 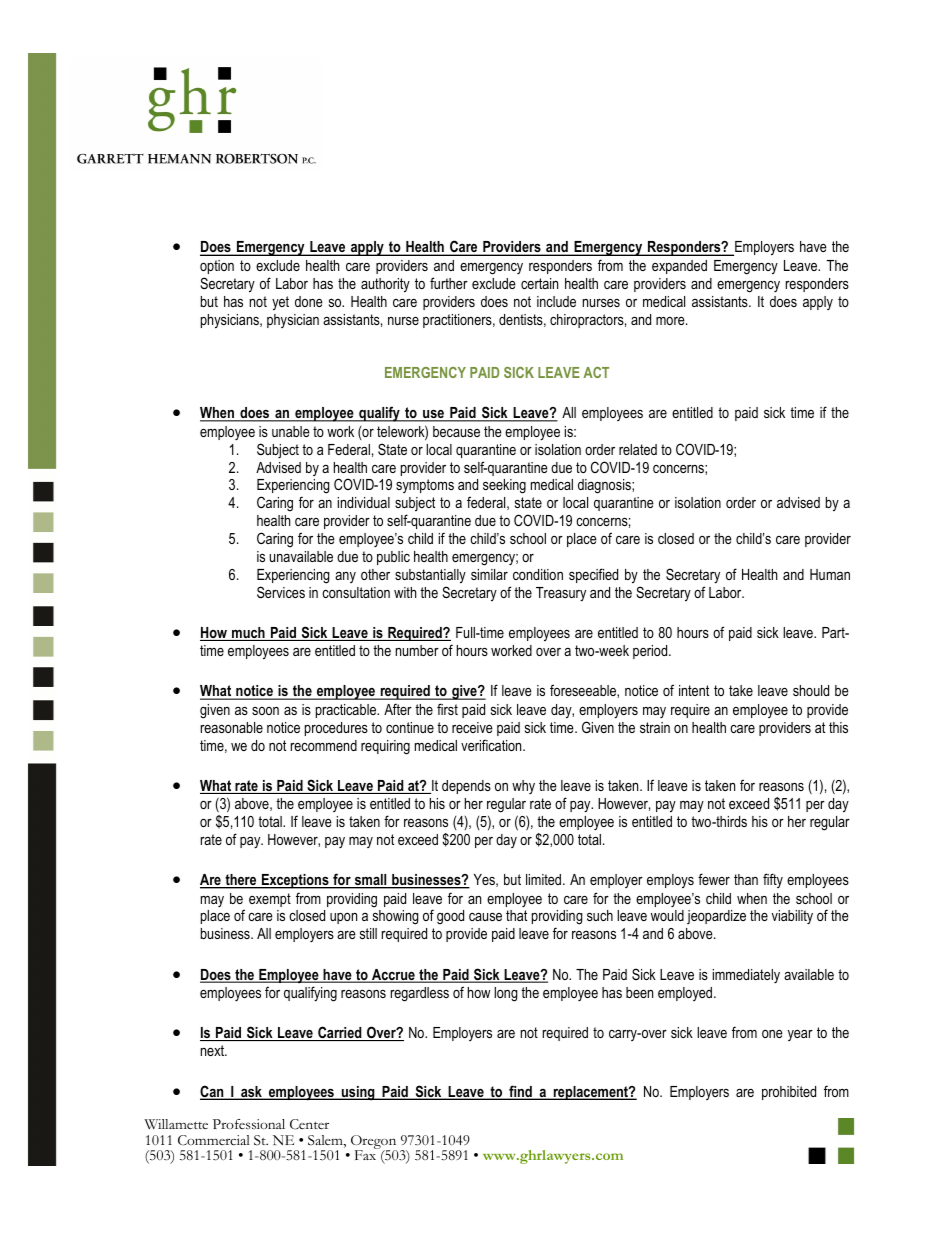 What do you see at coordinates (638, 449) in the screenshot?
I see `related` at bounding box center [638, 449].
